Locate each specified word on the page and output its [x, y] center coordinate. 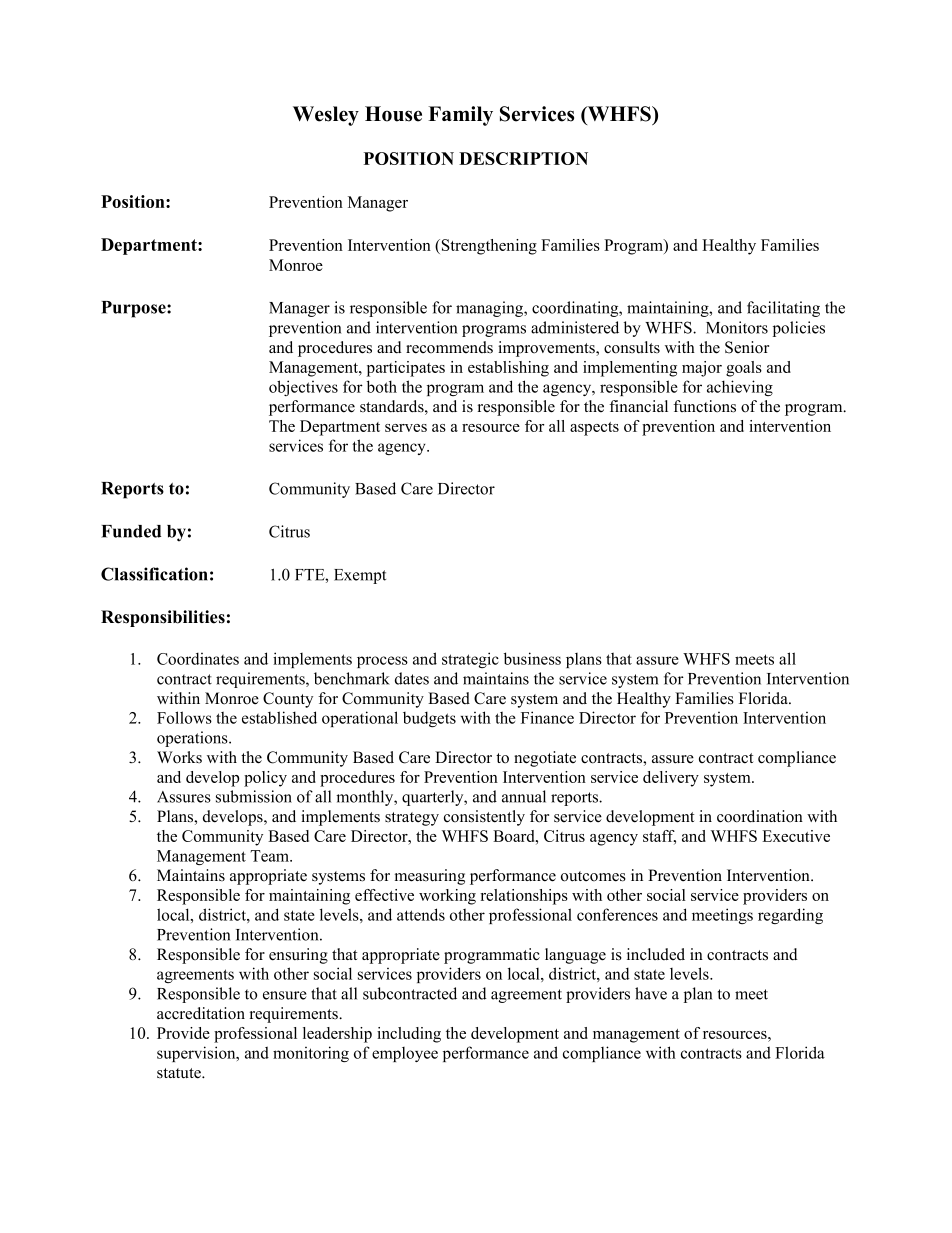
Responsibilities [163, 618]
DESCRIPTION [523, 158]
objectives [303, 388]
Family [460, 116]
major [702, 369]
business [532, 658]
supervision [197, 1054]
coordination [760, 816]
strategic [470, 660]
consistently [484, 818]
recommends [449, 347]
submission [254, 796]
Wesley [326, 116]
